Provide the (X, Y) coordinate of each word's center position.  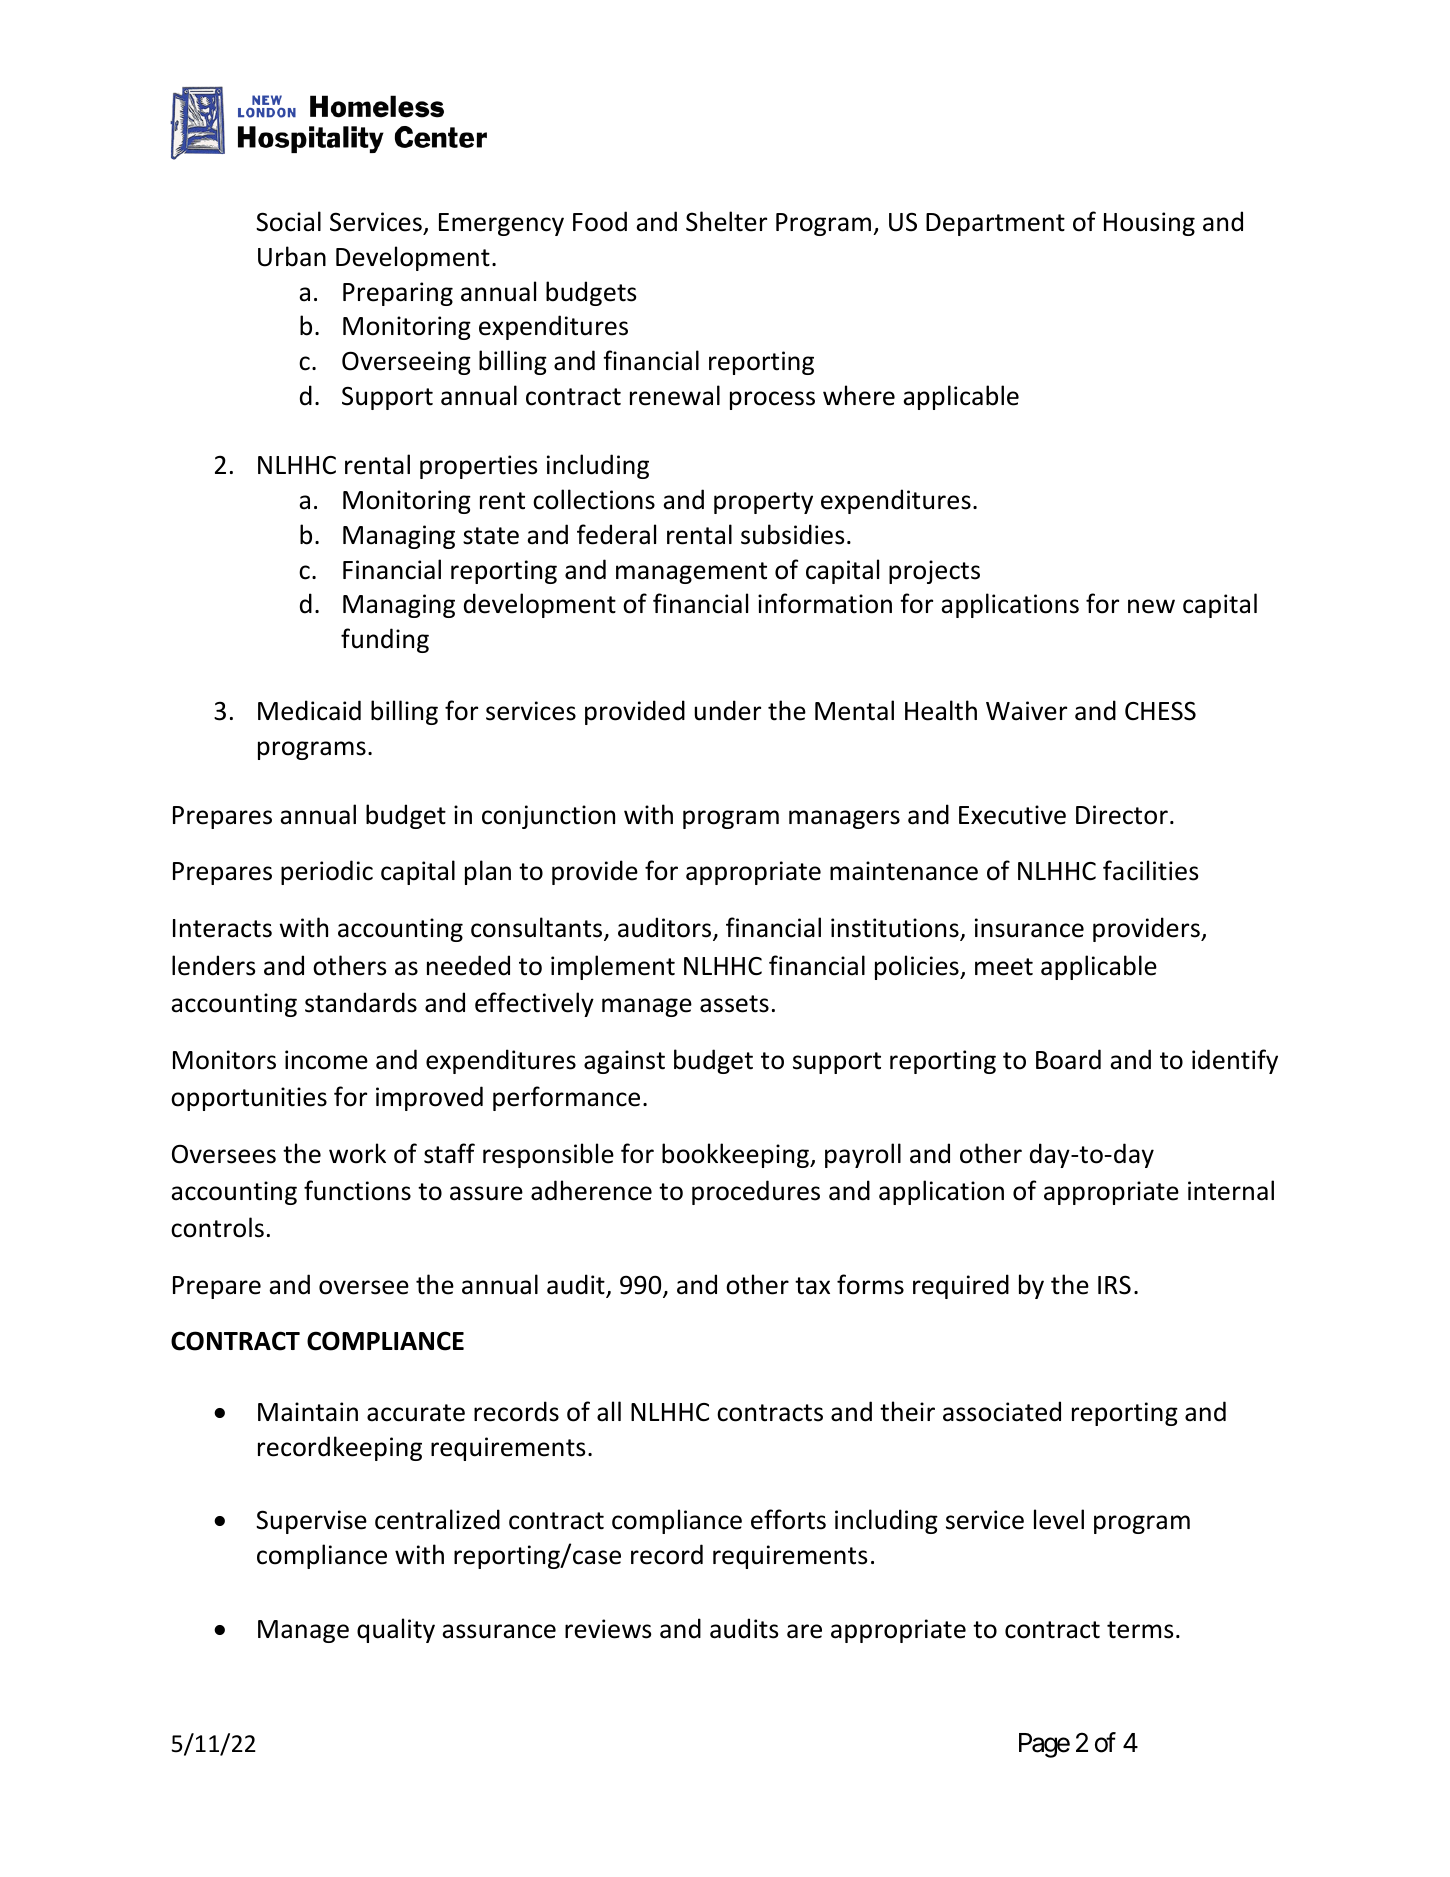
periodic (327, 872)
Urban (292, 256)
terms (1140, 1630)
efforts (788, 1519)
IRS (1114, 1285)
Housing (1149, 224)
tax (812, 1286)
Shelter (726, 221)
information (825, 603)
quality (396, 1630)
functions (357, 1190)
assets (734, 1004)
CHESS (1160, 711)
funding (385, 640)
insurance (1029, 928)
